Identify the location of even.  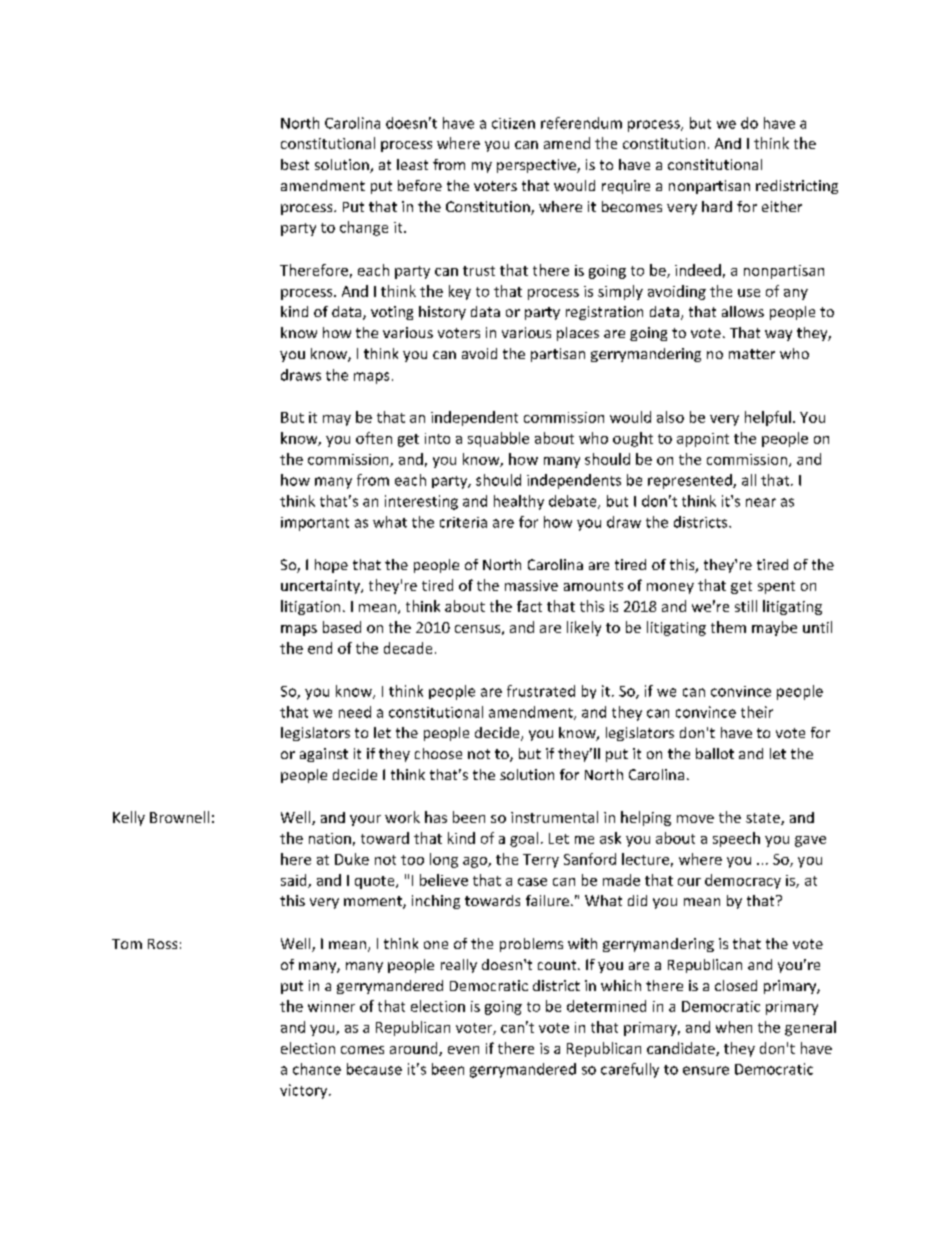
(463, 1050).
